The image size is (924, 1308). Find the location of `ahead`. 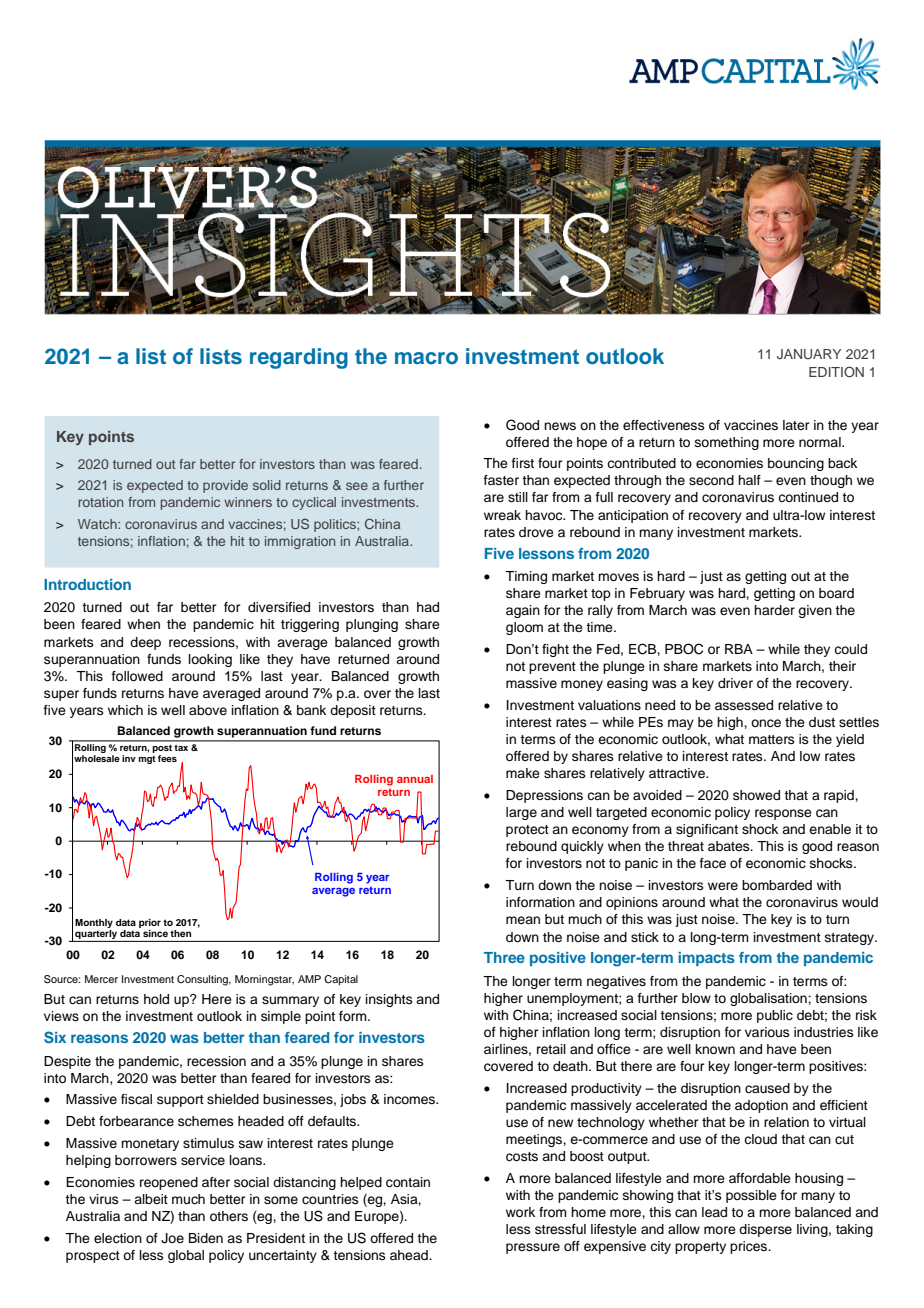

ahead is located at coordinates (410, 1255).
